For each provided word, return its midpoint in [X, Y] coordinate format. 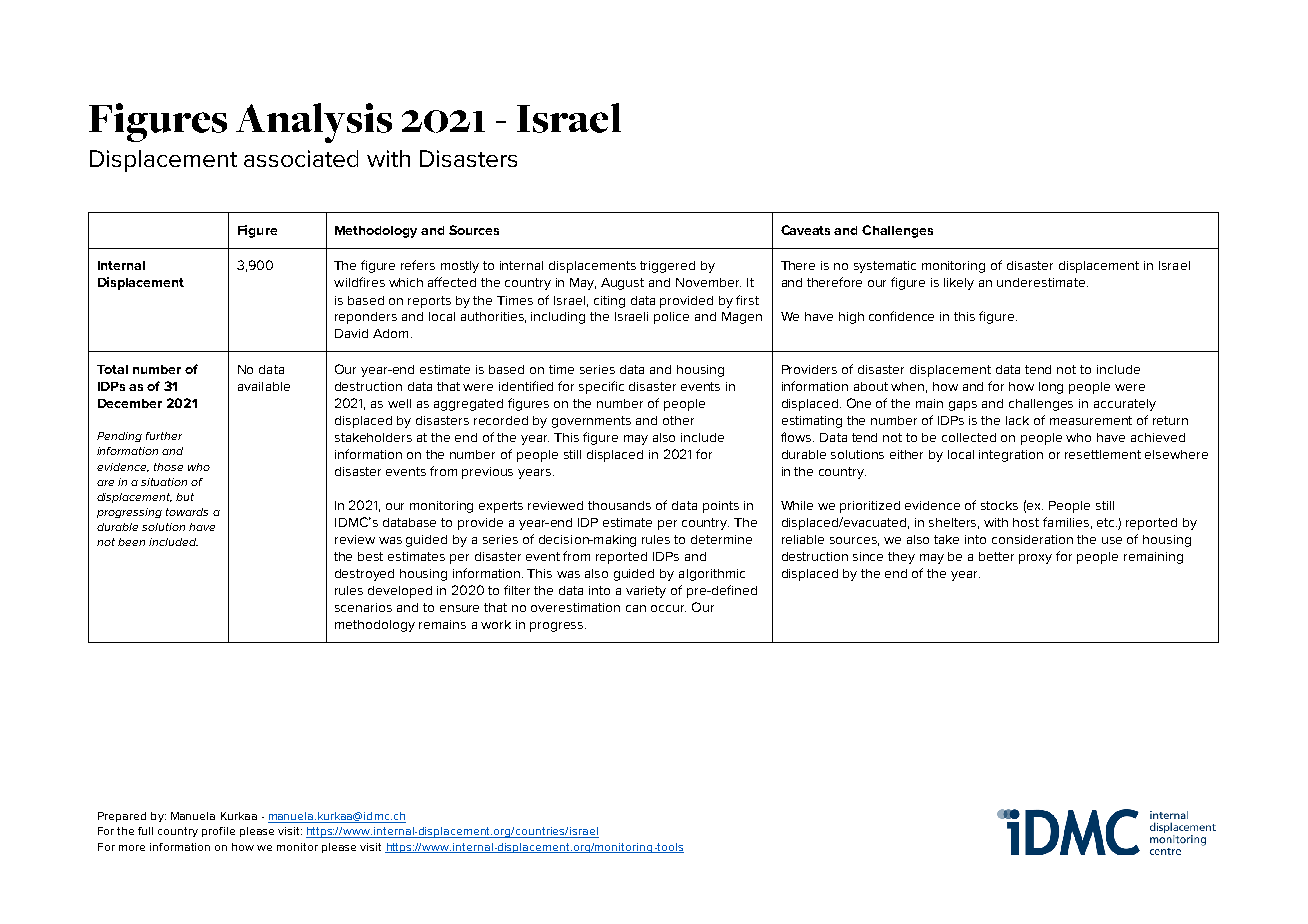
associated [301, 158]
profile [218, 832]
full [145, 831]
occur [668, 608]
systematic [885, 267]
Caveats [805, 230]
